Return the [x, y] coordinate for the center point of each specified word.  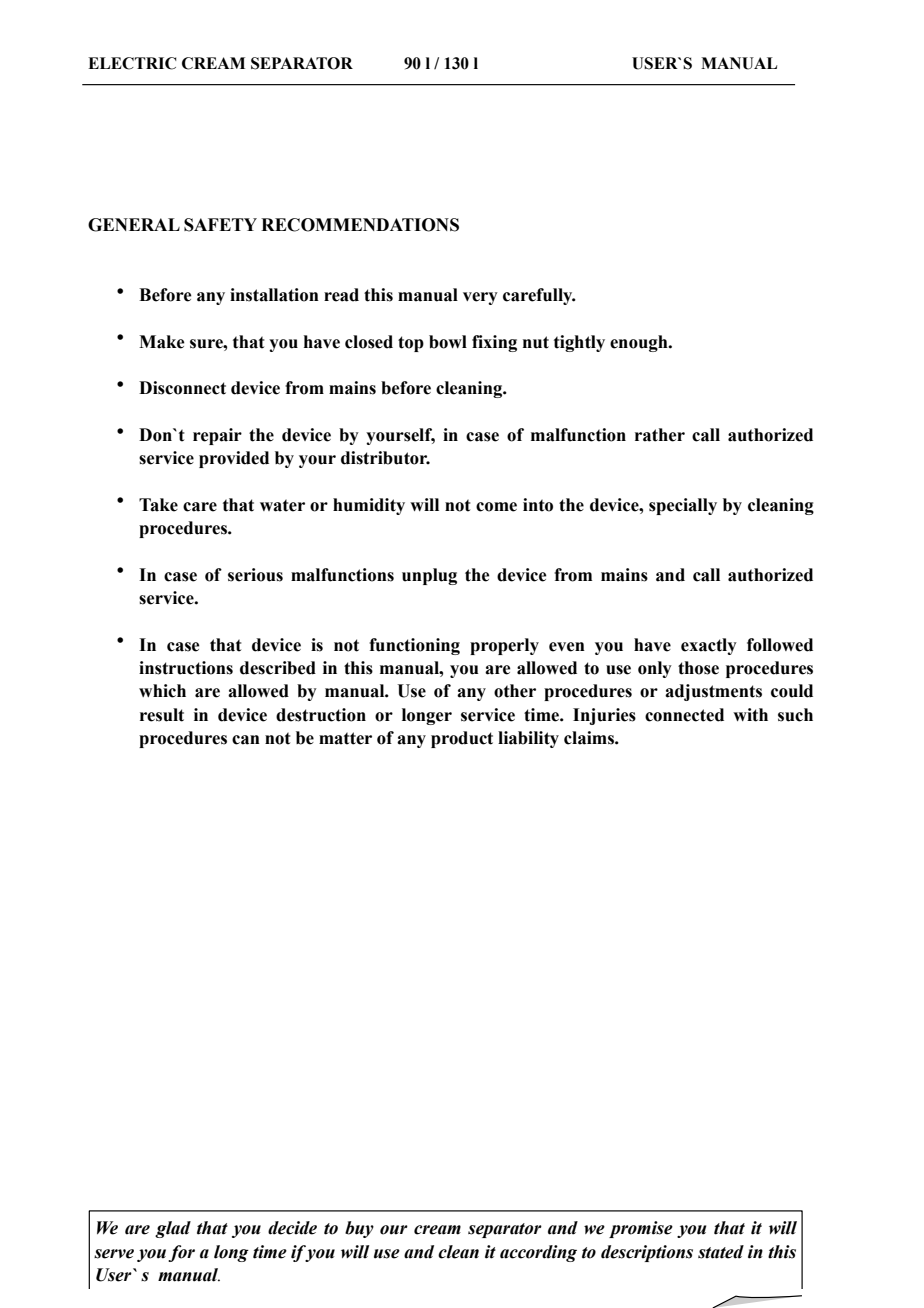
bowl [448, 342]
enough [640, 343]
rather [660, 435]
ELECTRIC [132, 63]
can [246, 740]
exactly [709, 646]
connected [684, 715]
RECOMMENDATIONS [360, 225]
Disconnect [182, 388]
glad [173, 1229]
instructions [186, 668]
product [462, 739]
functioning [414, 646]
